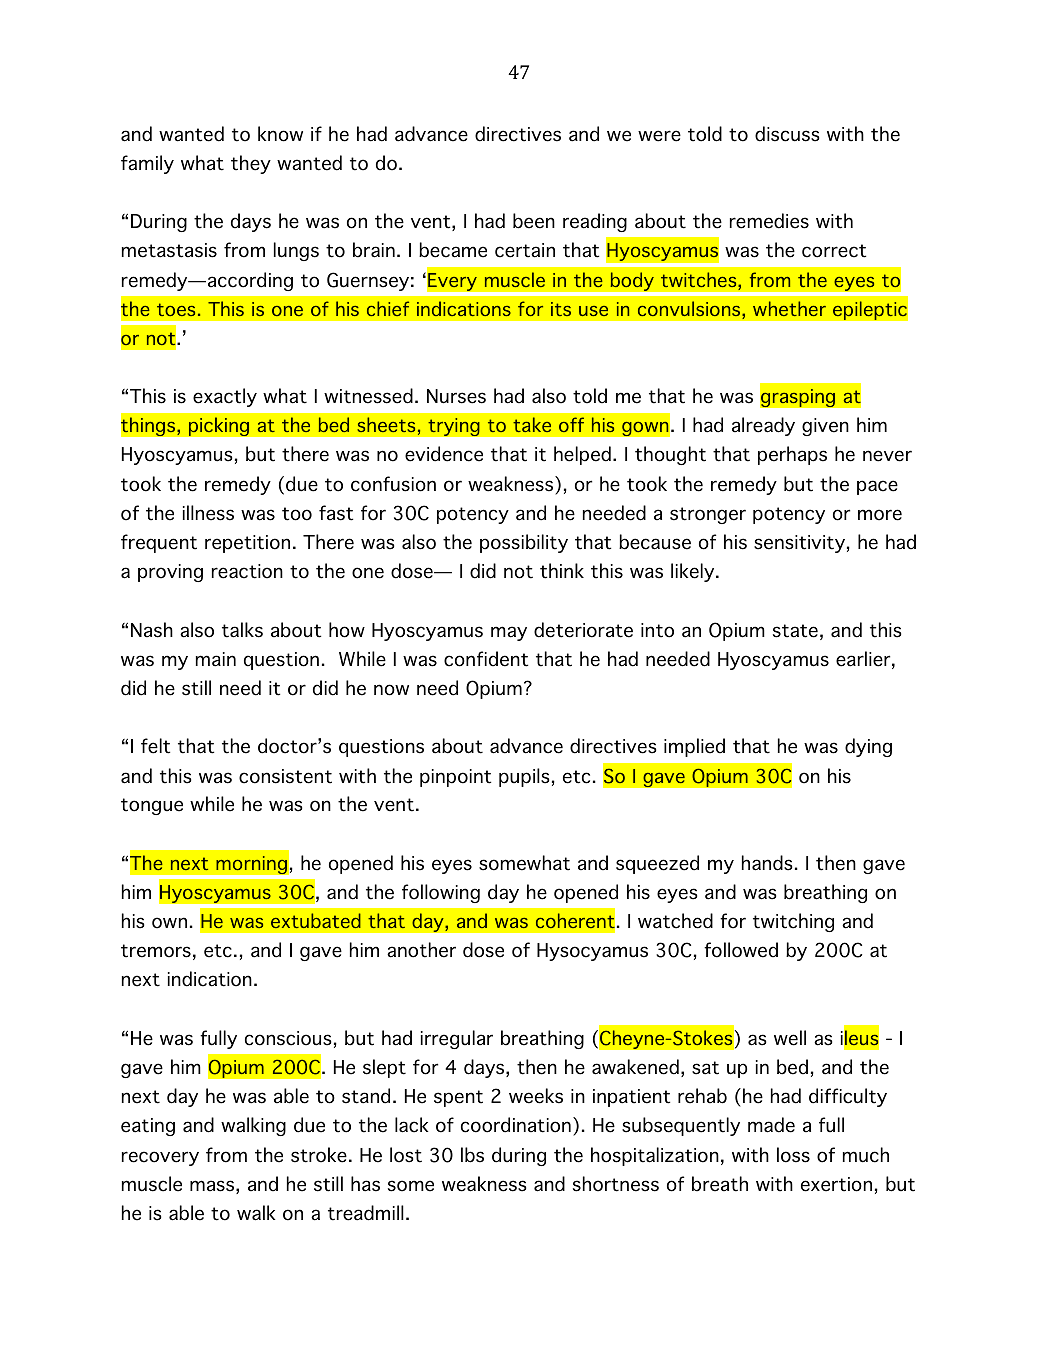 The width and height of the screenshot is (1039, 1345). What do you see at coordinates (208, 513) in the screenshot?
I see `illness` at bounding box center [208, 513].
